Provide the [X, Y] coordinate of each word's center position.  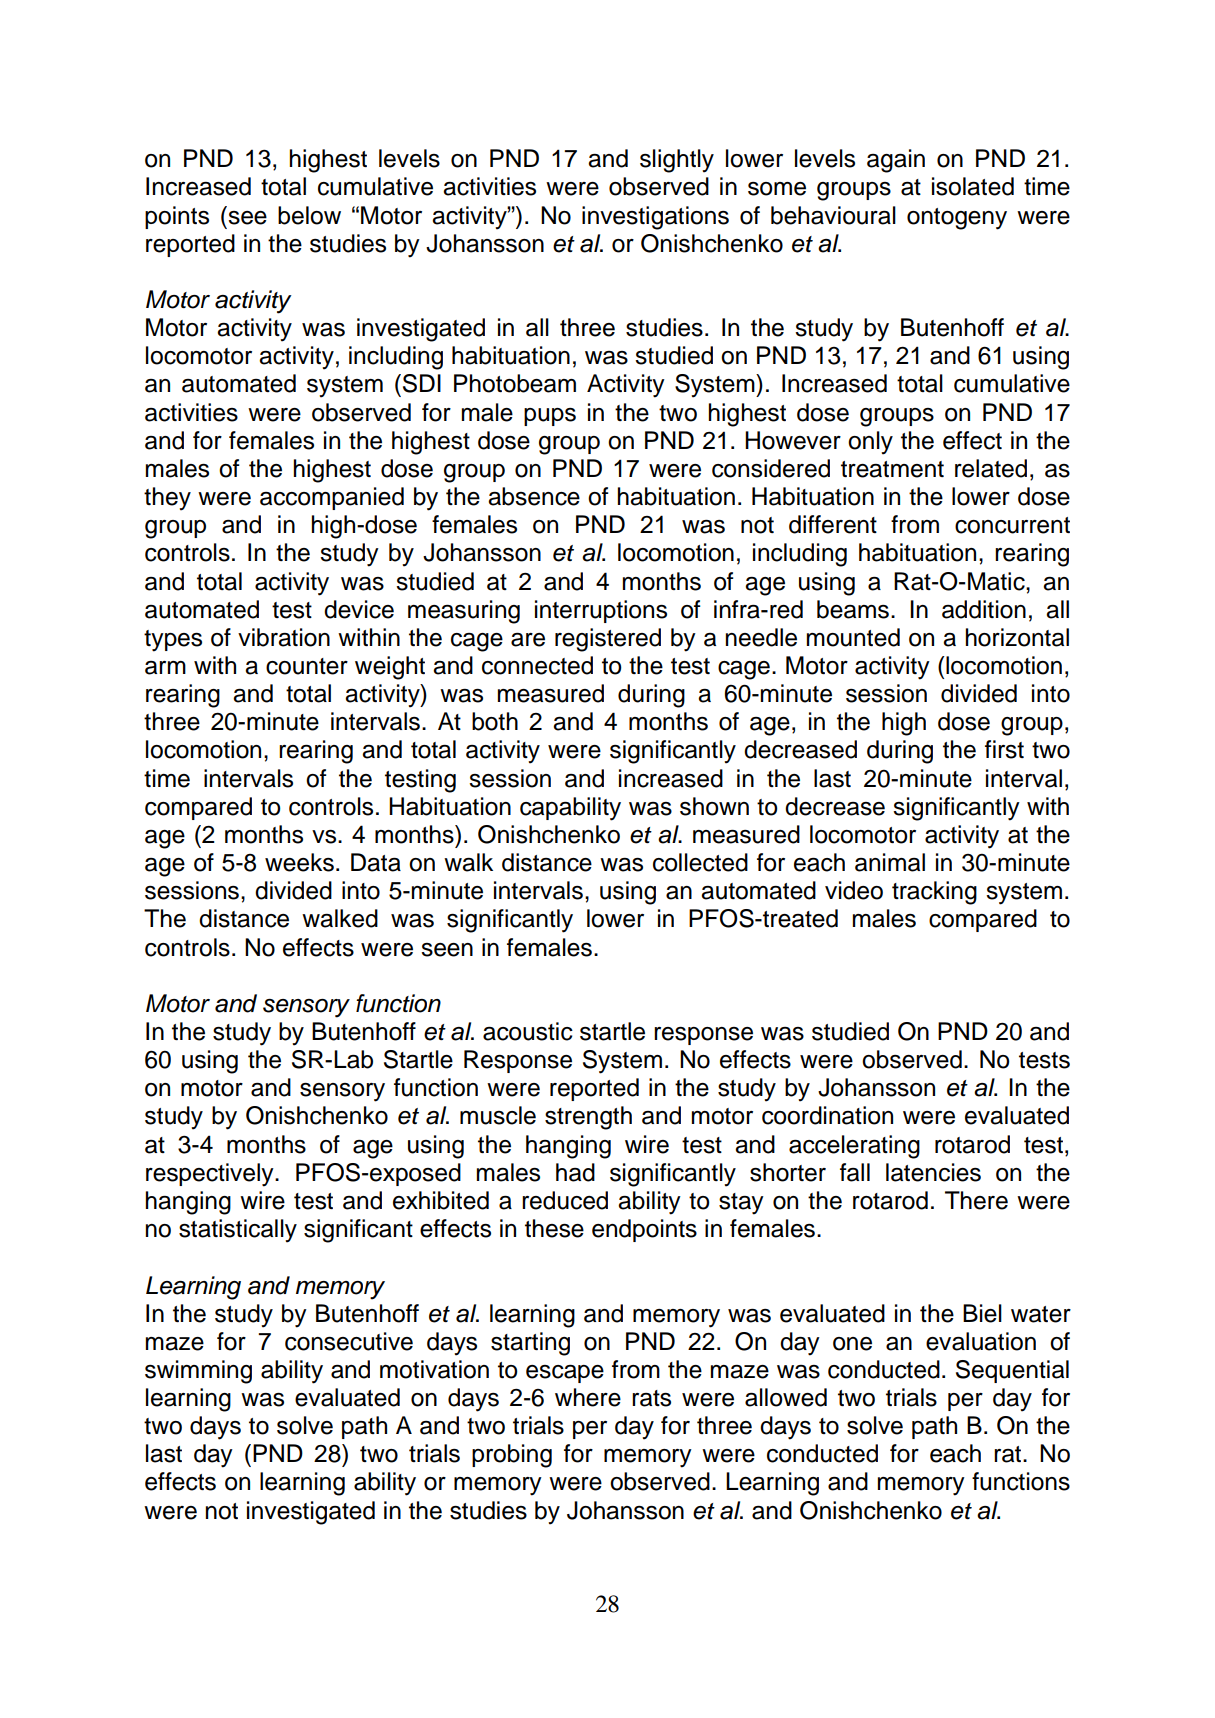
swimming [198, 1372]
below [309, 215]
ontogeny [957, 219]
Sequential [1012, 1371]
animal [890, 862]
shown [714, 806]
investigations [655, 218]
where [588, 1397]
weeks [299, 862]
